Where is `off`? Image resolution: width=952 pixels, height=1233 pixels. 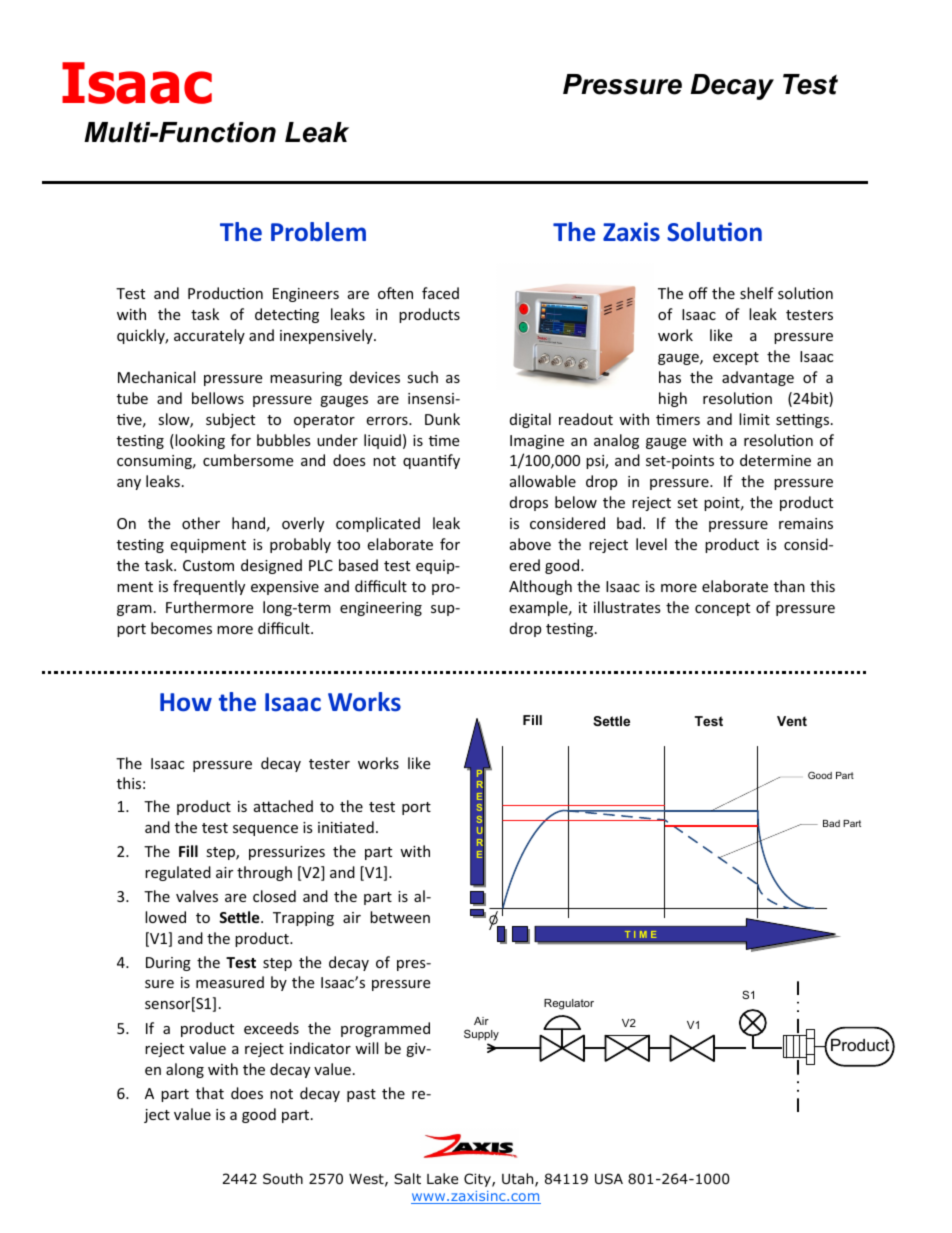 off is located at coordinates (698, 293).
